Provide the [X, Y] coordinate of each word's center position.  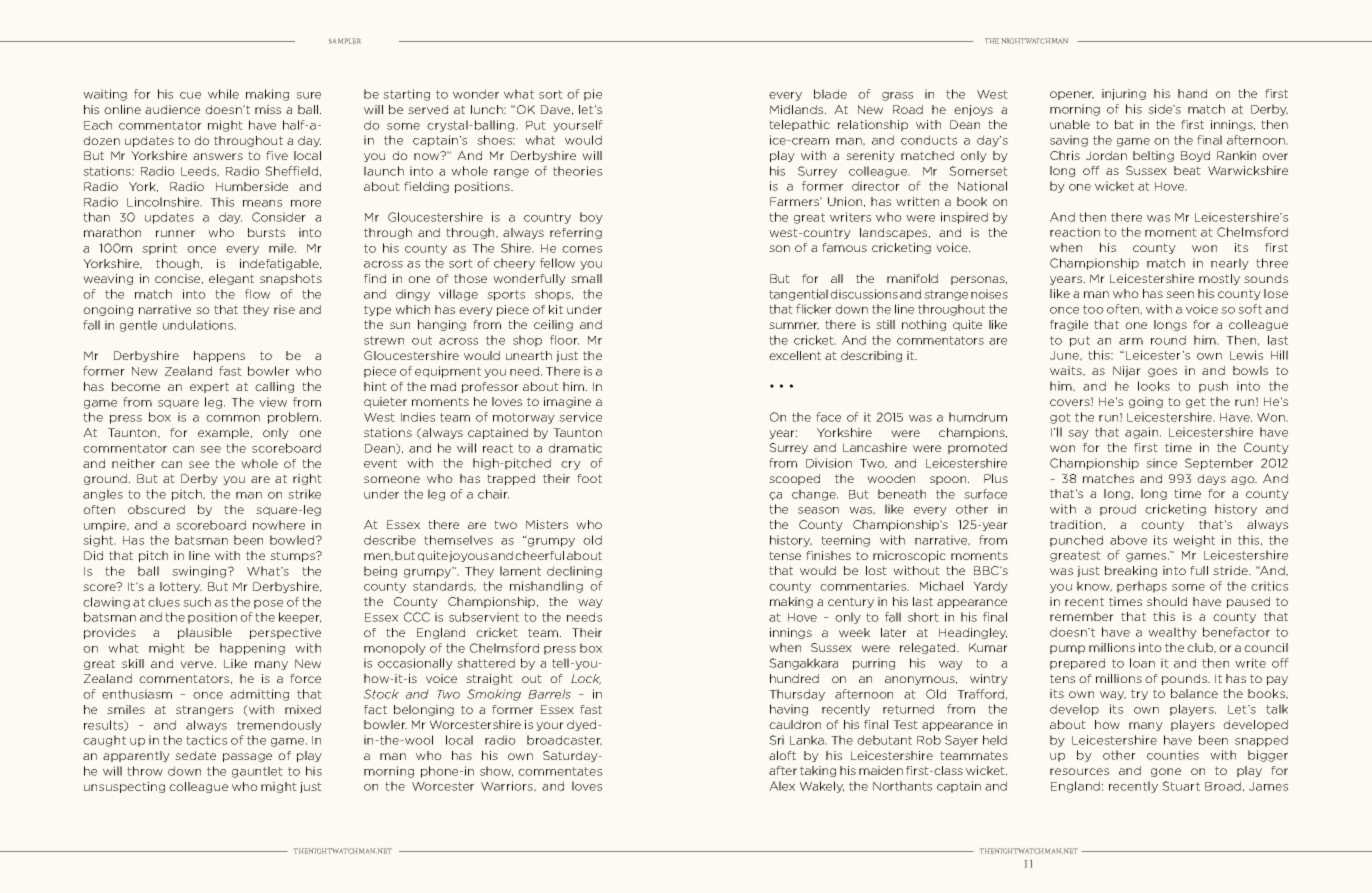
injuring [1124, 94]
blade [830, 94]
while [223, 94]
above [1128, 540]
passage [247, 757]
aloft [782, 755]
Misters [547, 524]
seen [1180, 294]
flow [257, 294]
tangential [798, 295]
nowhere [279, 525]
